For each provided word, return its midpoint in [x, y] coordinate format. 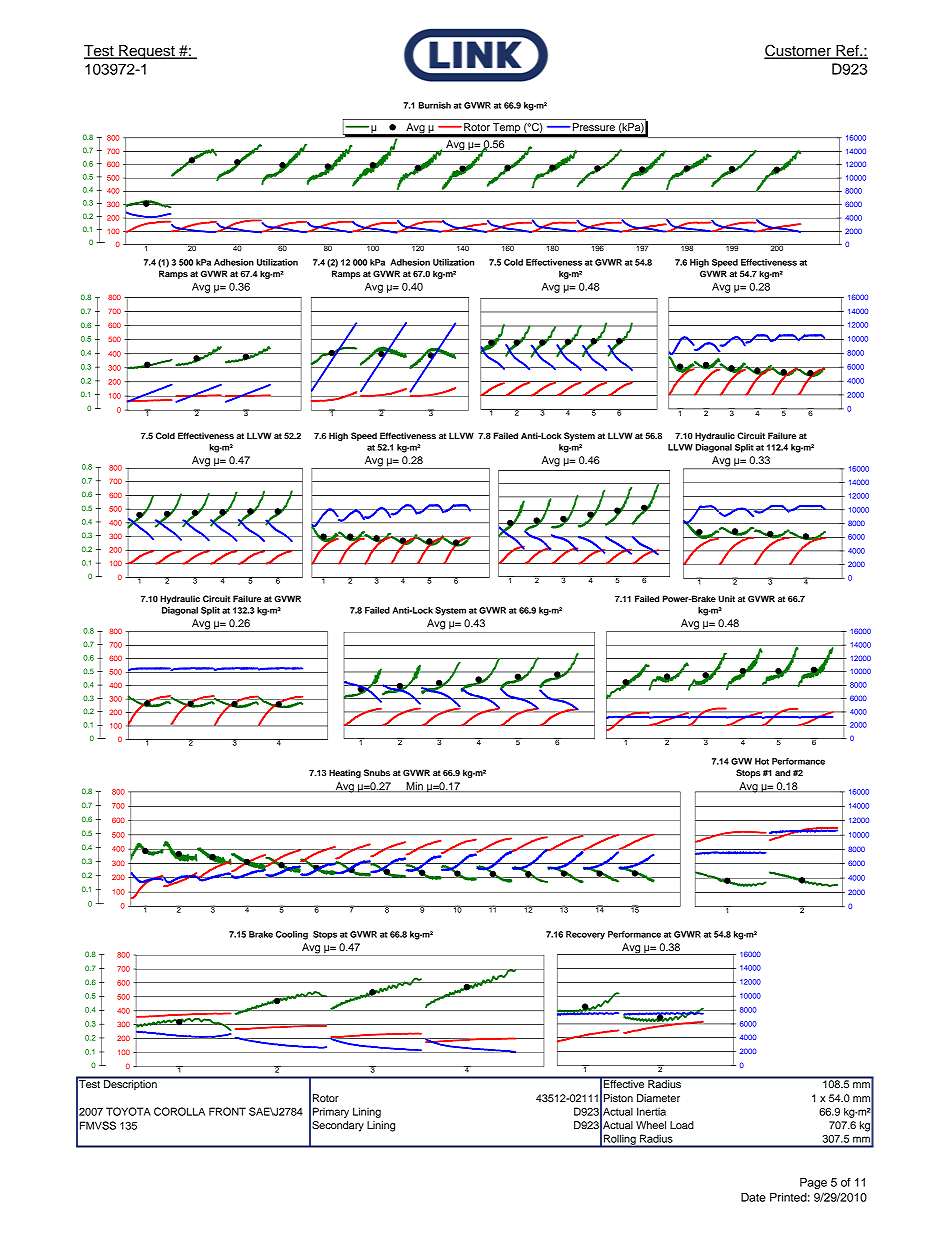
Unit [726, 598]
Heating [345, 773]
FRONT [227, 1111]
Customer [799, 51]
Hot [762, 761]
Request [147, 52]
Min [414, 787]
